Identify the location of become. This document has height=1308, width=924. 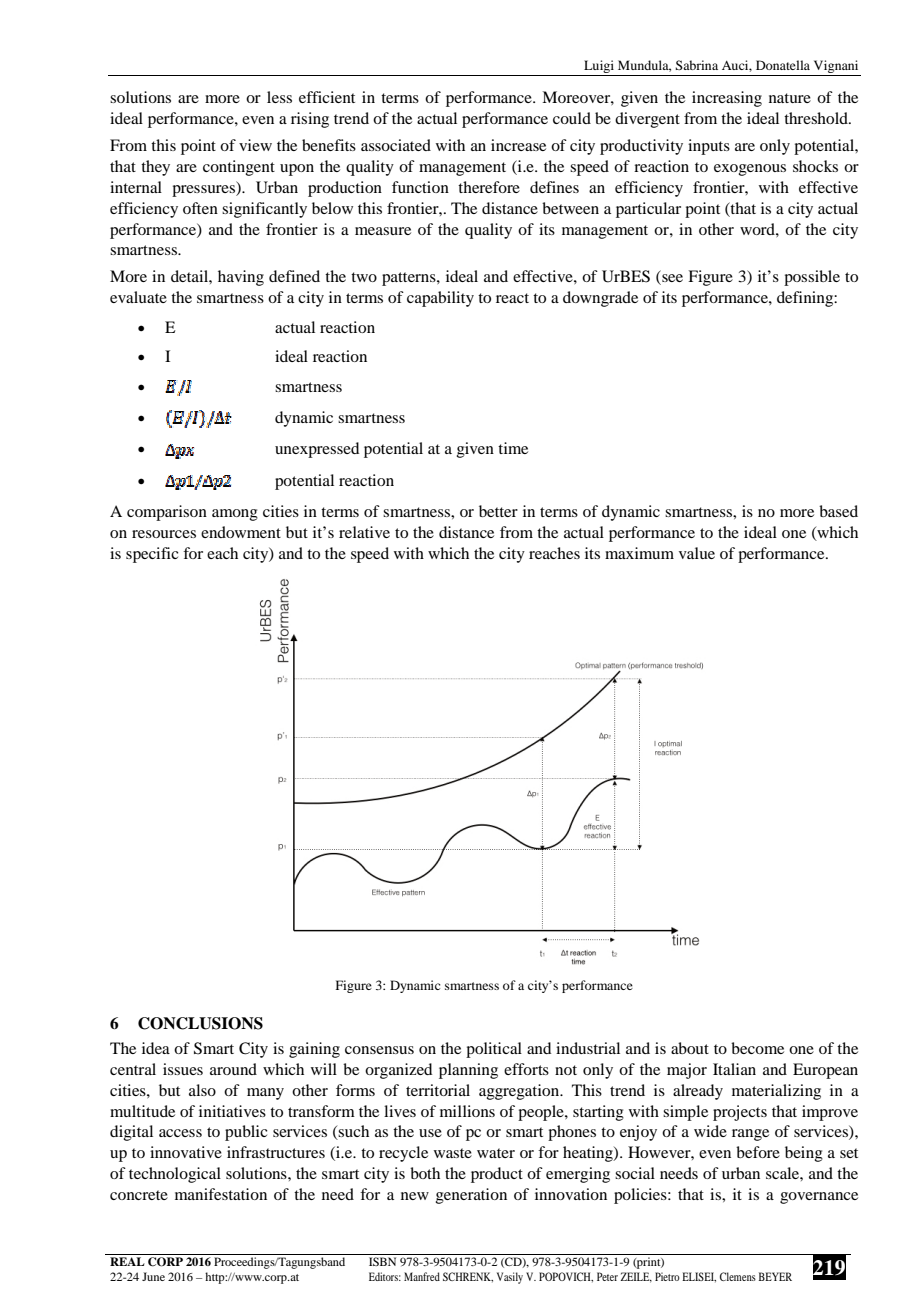
(757, 1048).
